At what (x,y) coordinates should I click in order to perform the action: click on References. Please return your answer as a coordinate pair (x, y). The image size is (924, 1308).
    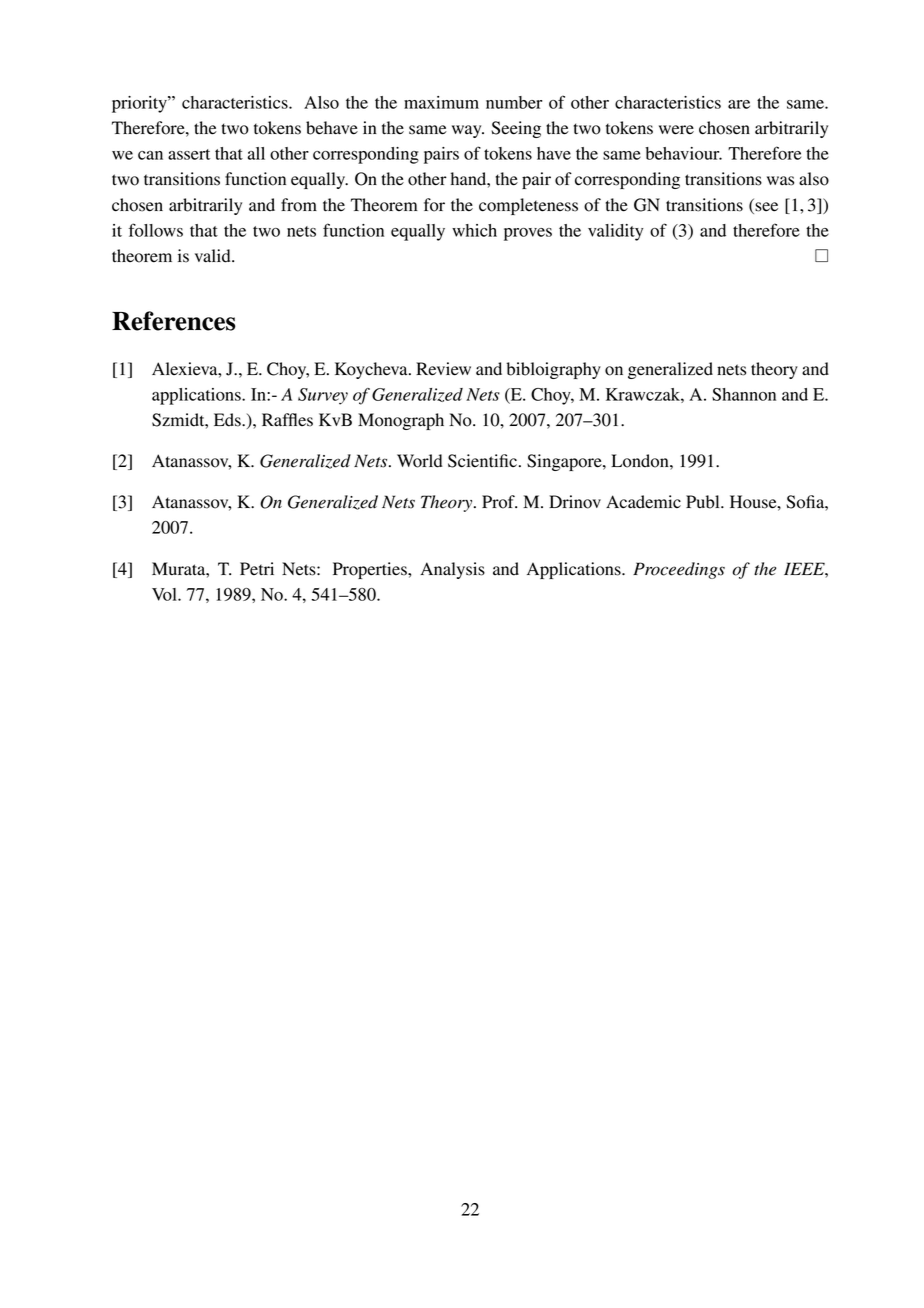
    Looking at the image, I should click on (174, 321).
